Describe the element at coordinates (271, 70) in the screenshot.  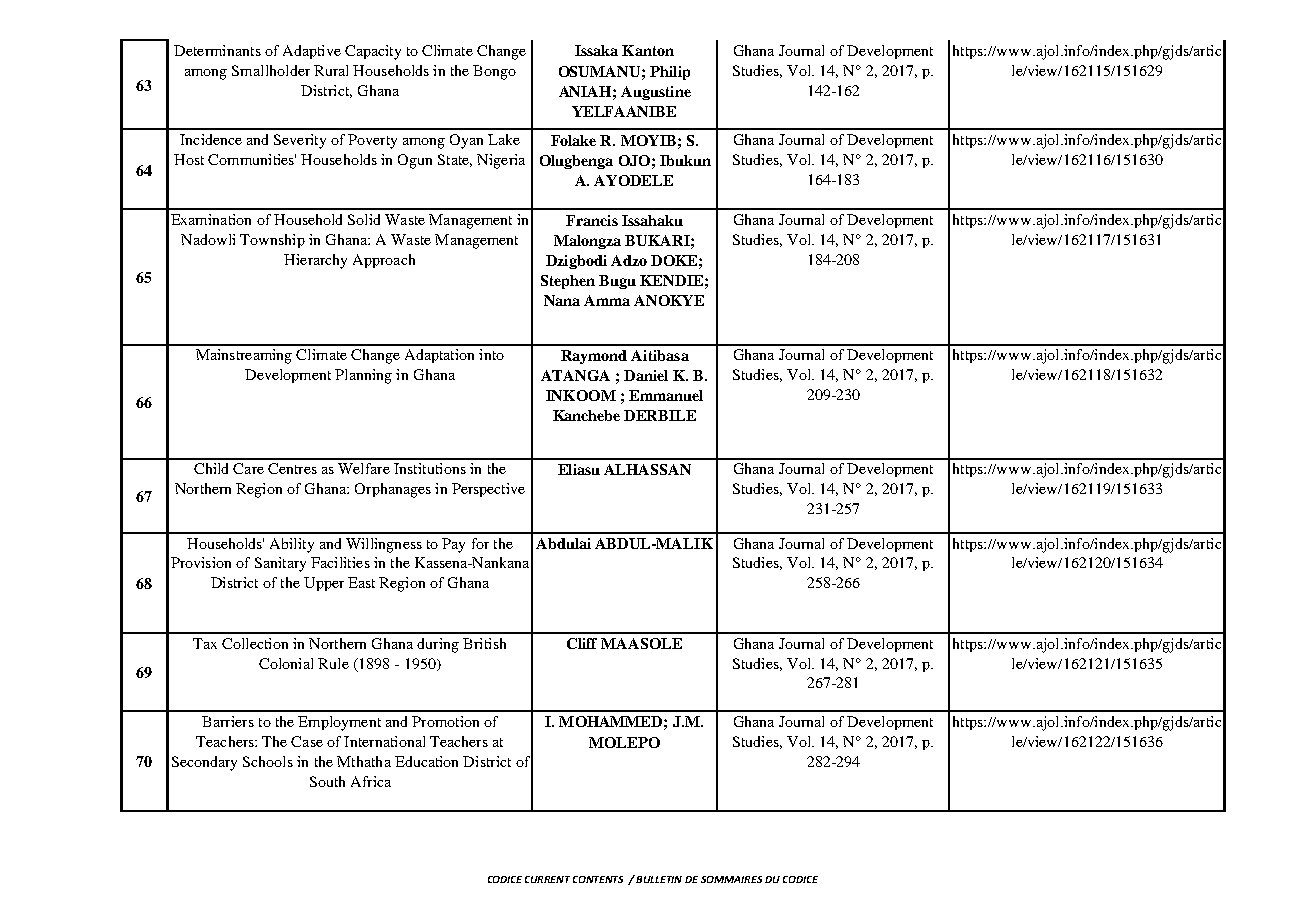
I see `Smallholder` at that location.
